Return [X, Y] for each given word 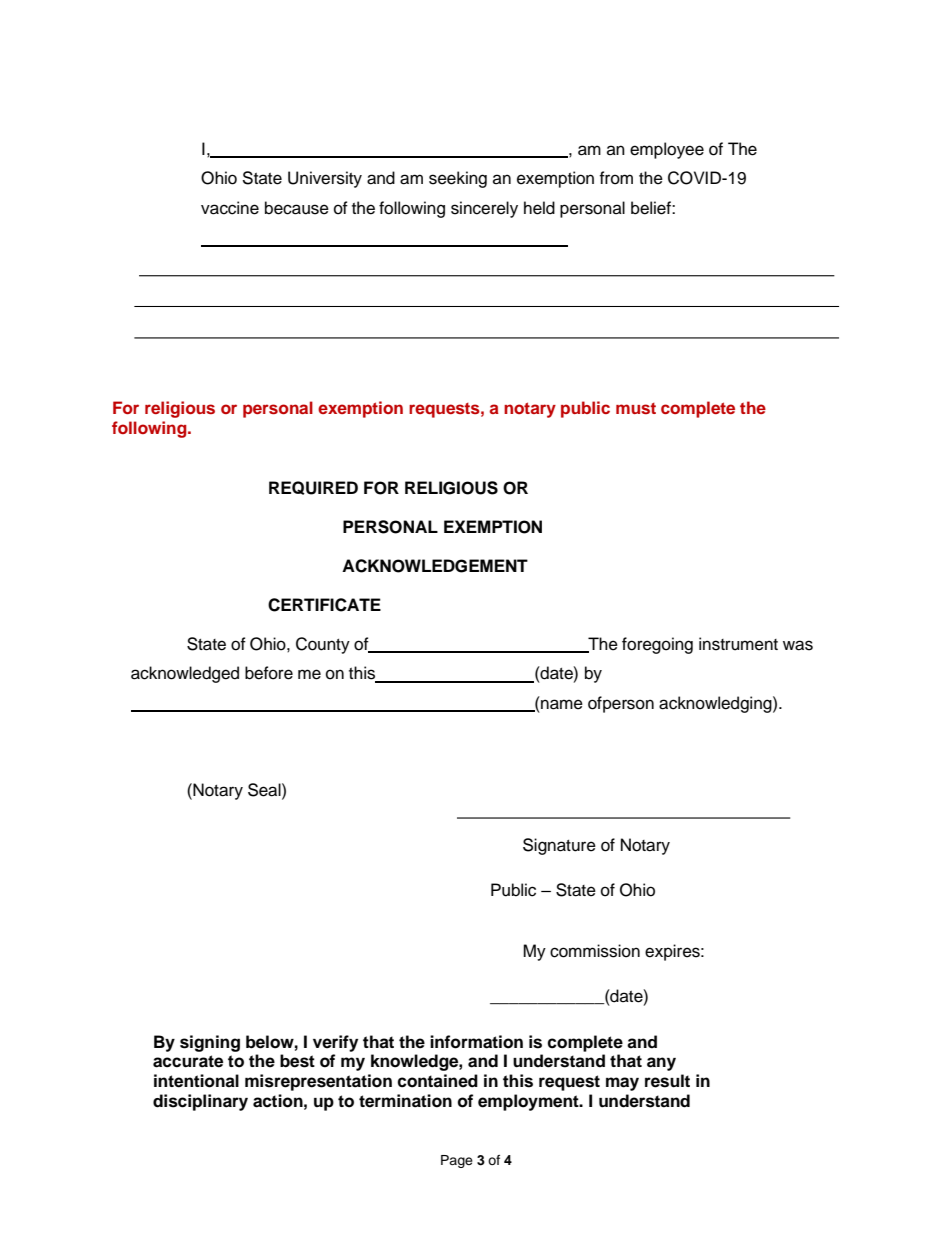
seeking [458, 179]
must [636, 408]
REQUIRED [313, 488]
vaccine [230, 208]
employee [667, 150]
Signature [559, 846]
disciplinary [200, 1102]
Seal [265, 790]
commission [595, 951]
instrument [738, 644]
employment [529, 1102]
